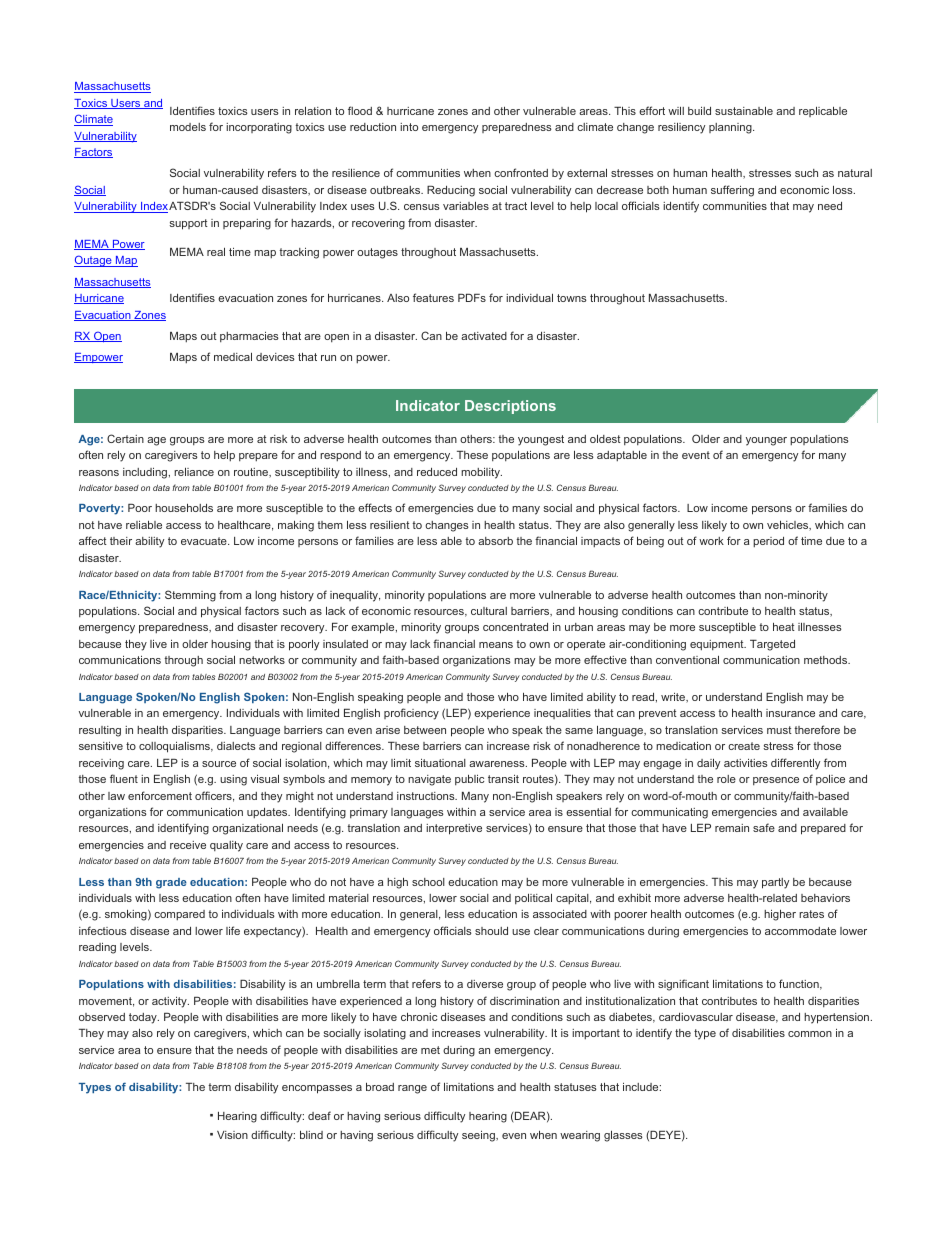 The height and width of the screenshot is (1233, 952). What do you see at coordinates (188, 127) in the screenshot?
I see `models` at bounding box center [188, 127].
